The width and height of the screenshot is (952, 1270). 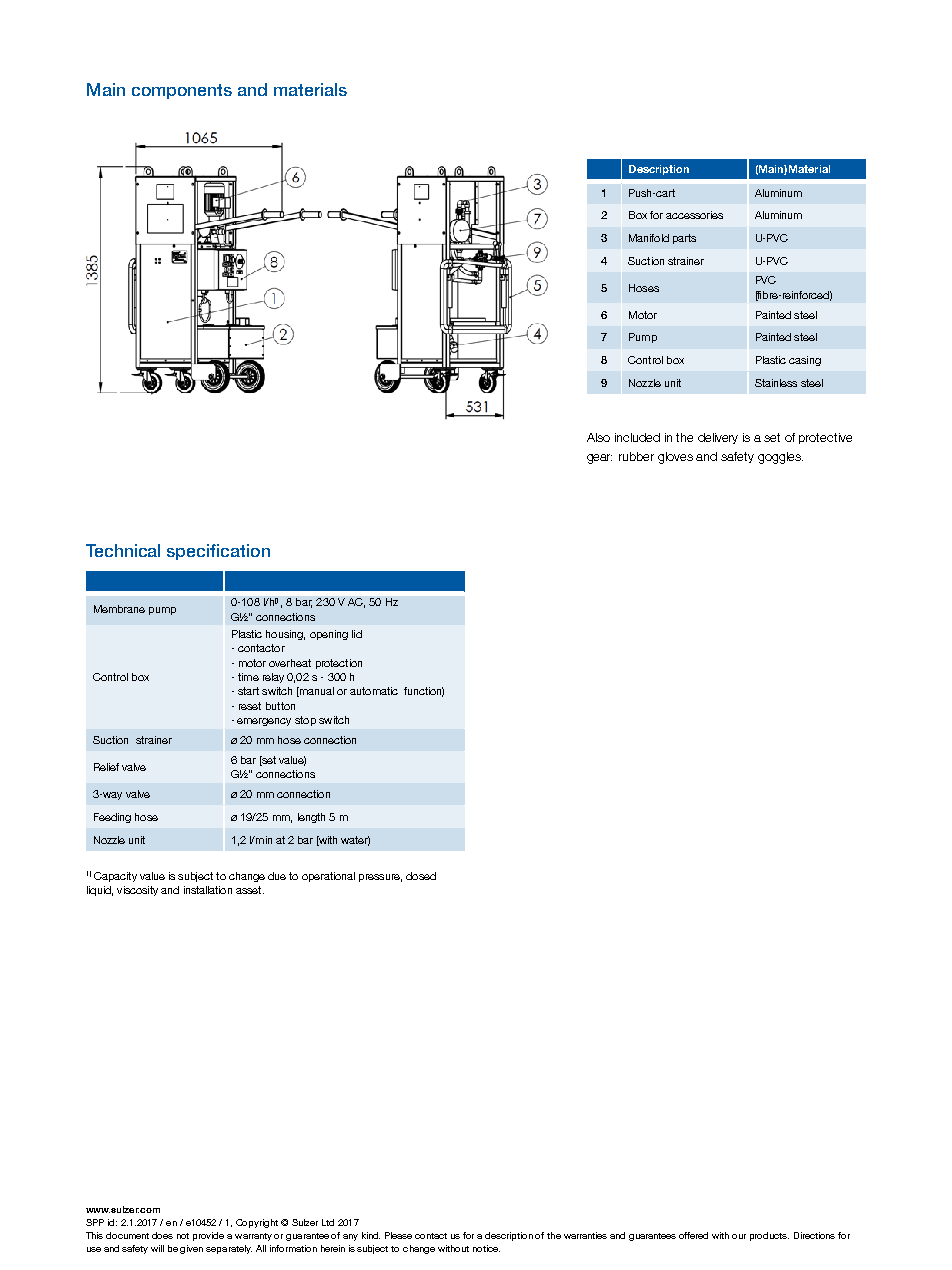 I want to click on dosed, so click(x=421, y=876).
